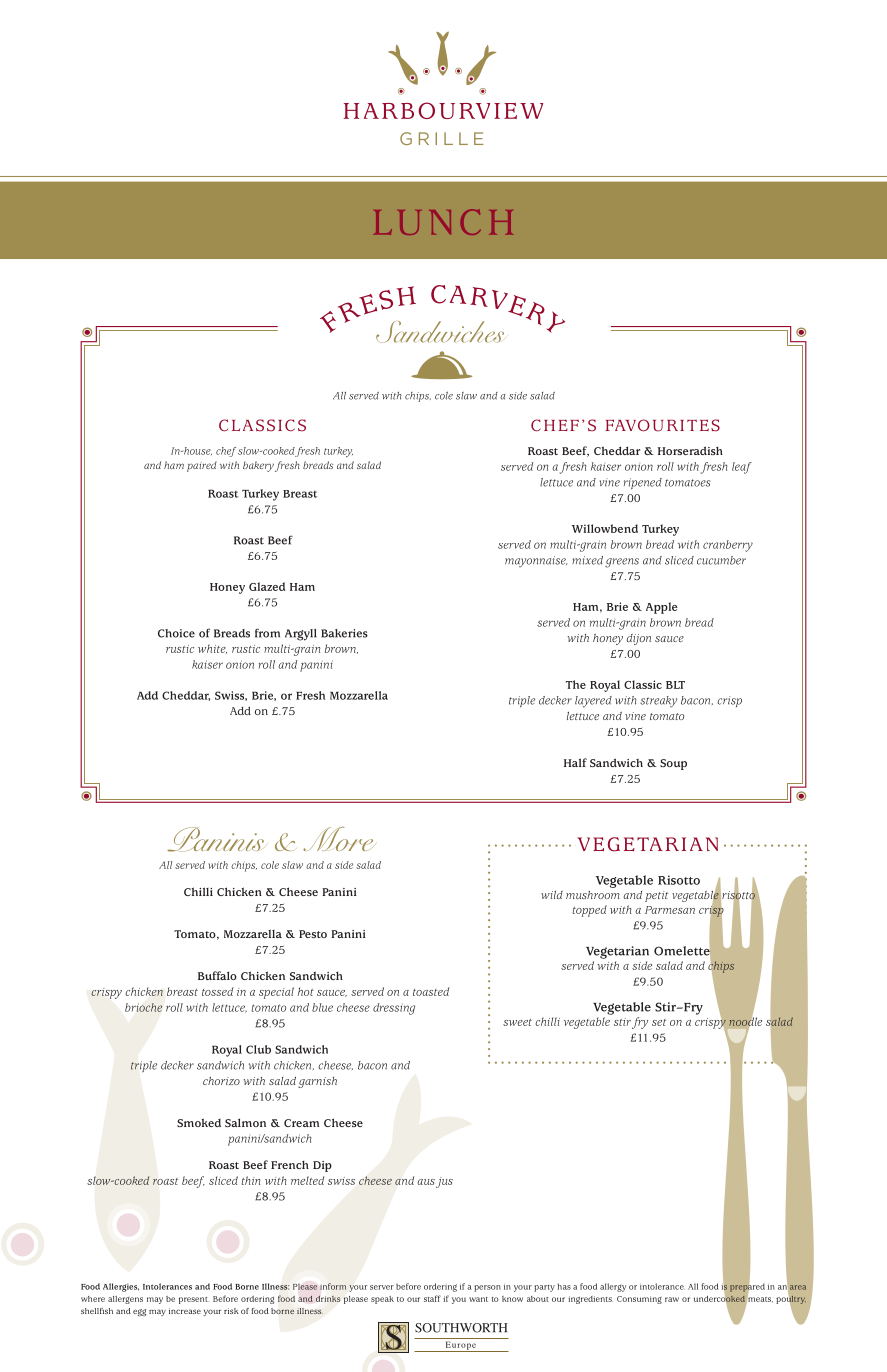  I want to click on bakery, so click(258, 466).
